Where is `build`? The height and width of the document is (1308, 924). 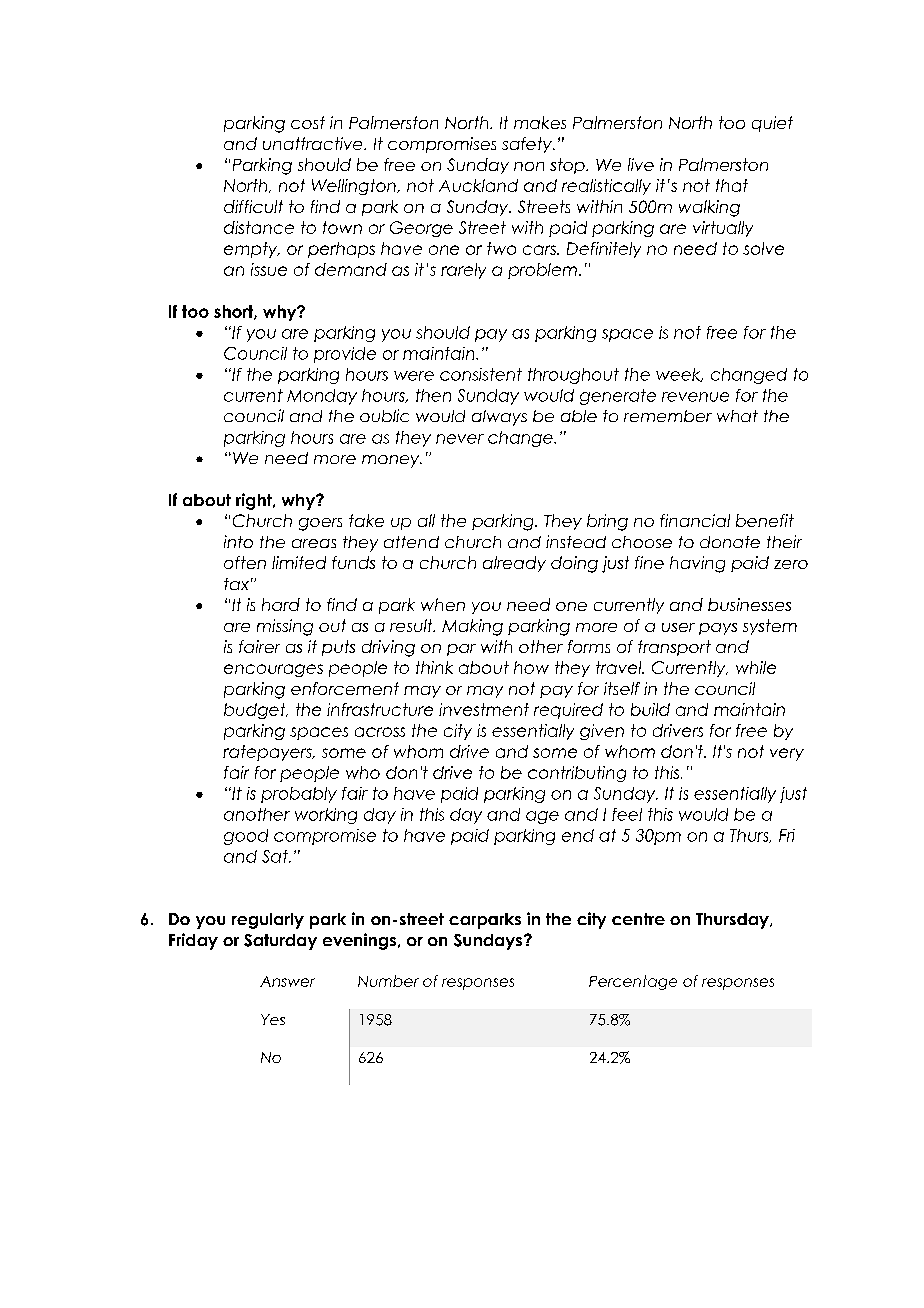 build is located at coordinates (650, 709).
